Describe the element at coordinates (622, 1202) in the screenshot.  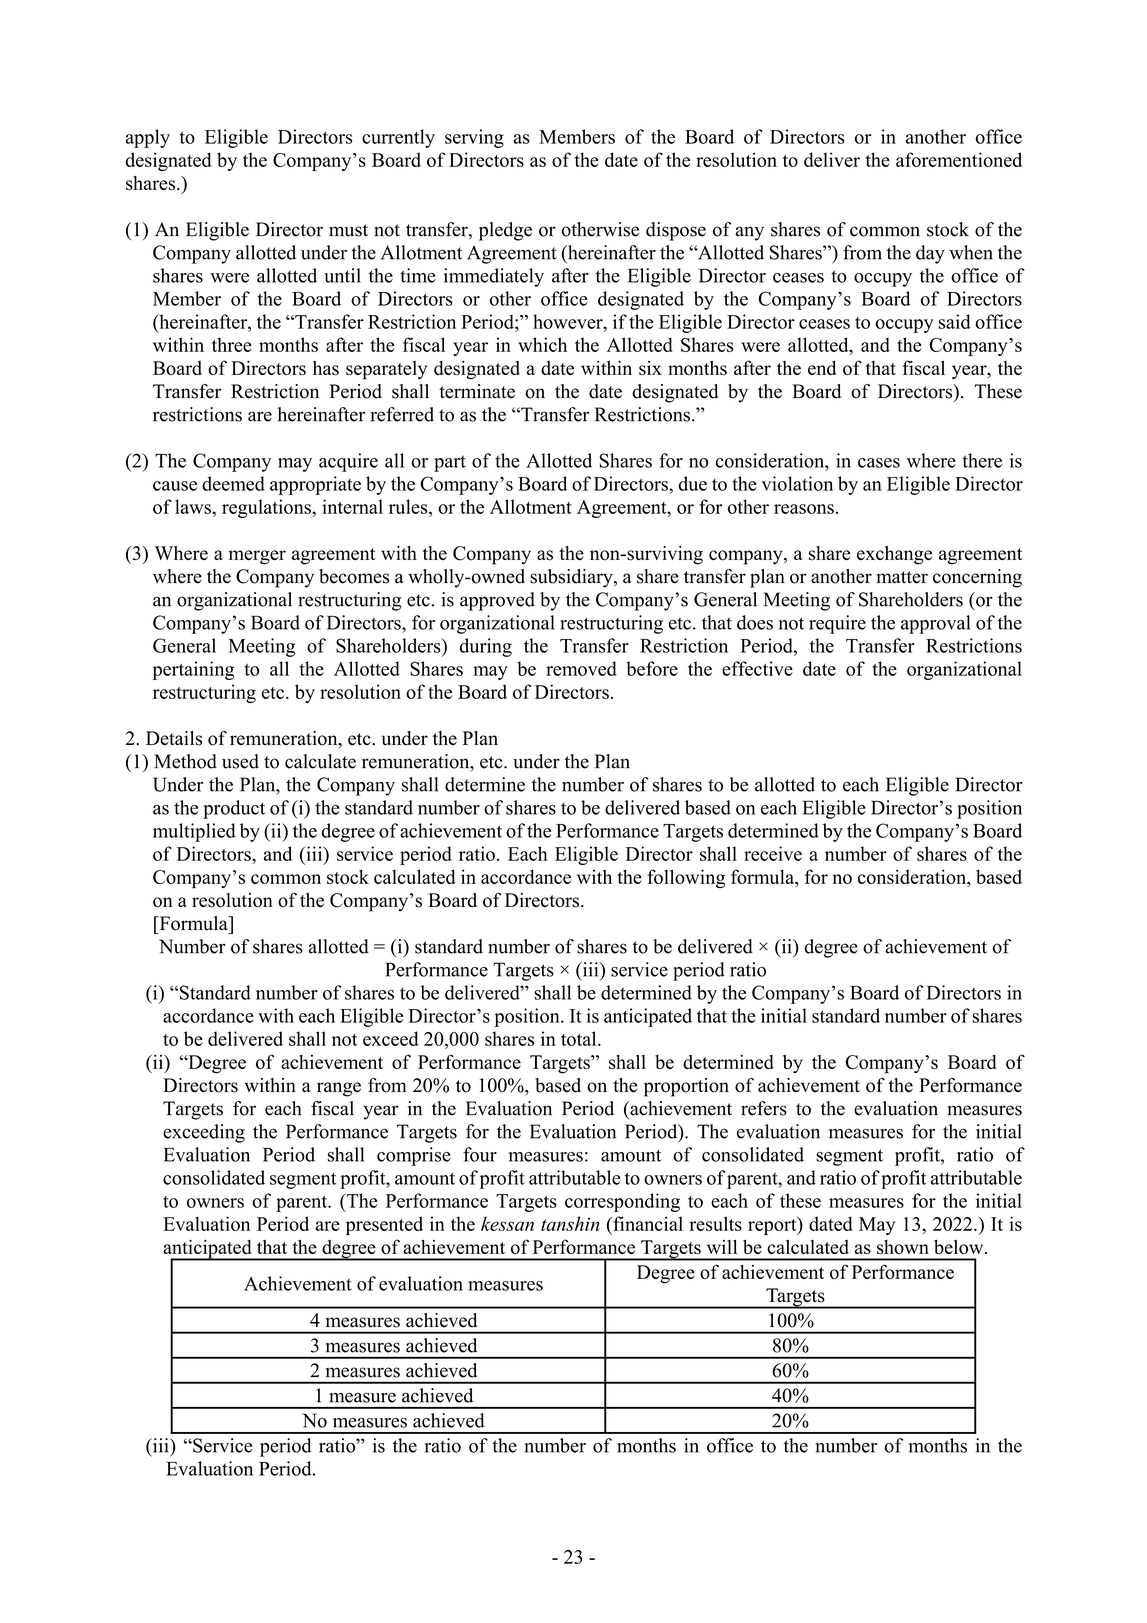
I see `corresponding` at that location.
